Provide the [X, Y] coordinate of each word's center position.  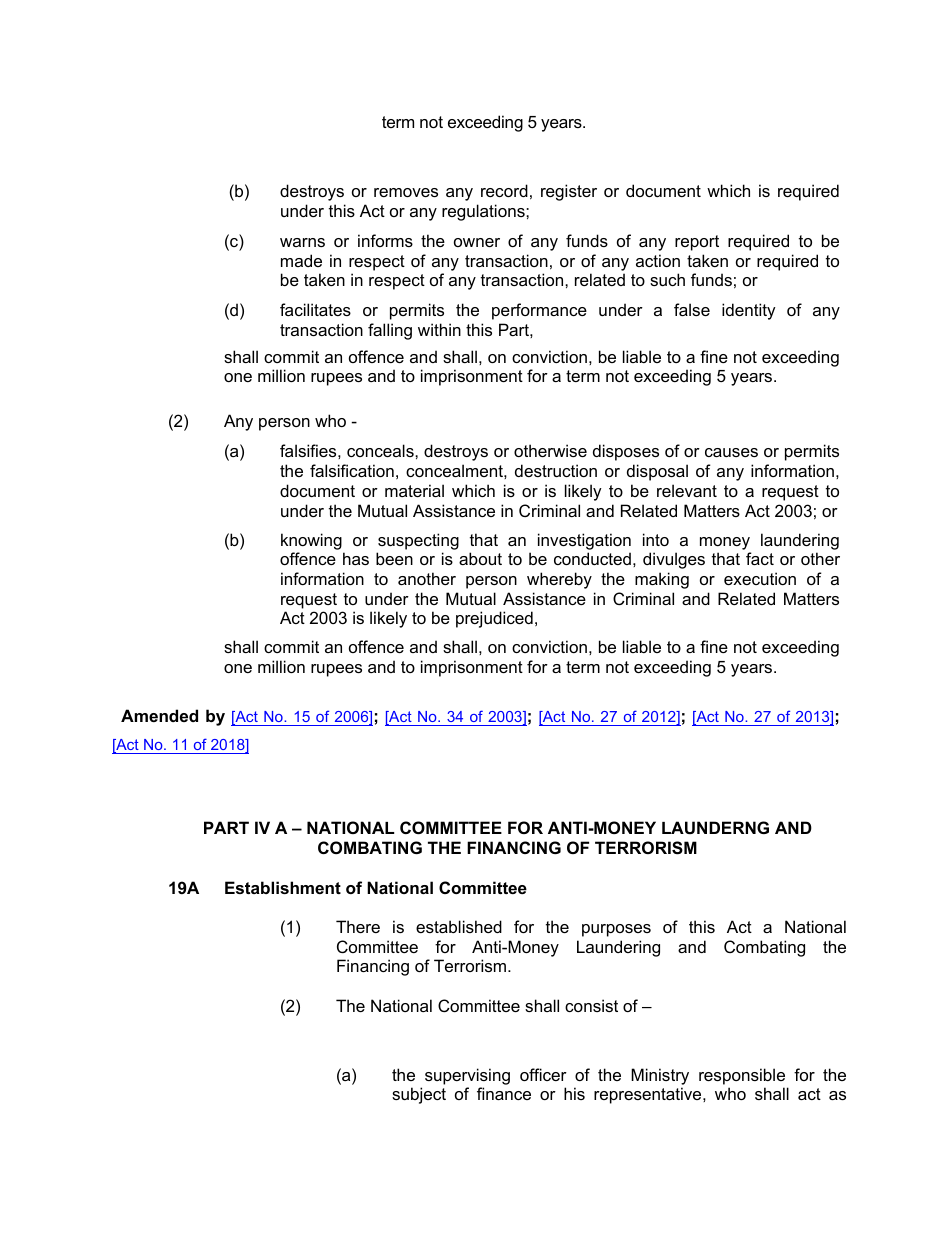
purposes [616, 930]
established [459, 926]
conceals [381, 450]
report [697, 243]
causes [731, 452]
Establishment [283, 887]
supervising [467, 1076]
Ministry [660, 1076]
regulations [484, 212]
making [662, 580]
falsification [352, 470]
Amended [159, 715]
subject [419, 1095]
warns [302, 242]
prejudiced [494, 619]
